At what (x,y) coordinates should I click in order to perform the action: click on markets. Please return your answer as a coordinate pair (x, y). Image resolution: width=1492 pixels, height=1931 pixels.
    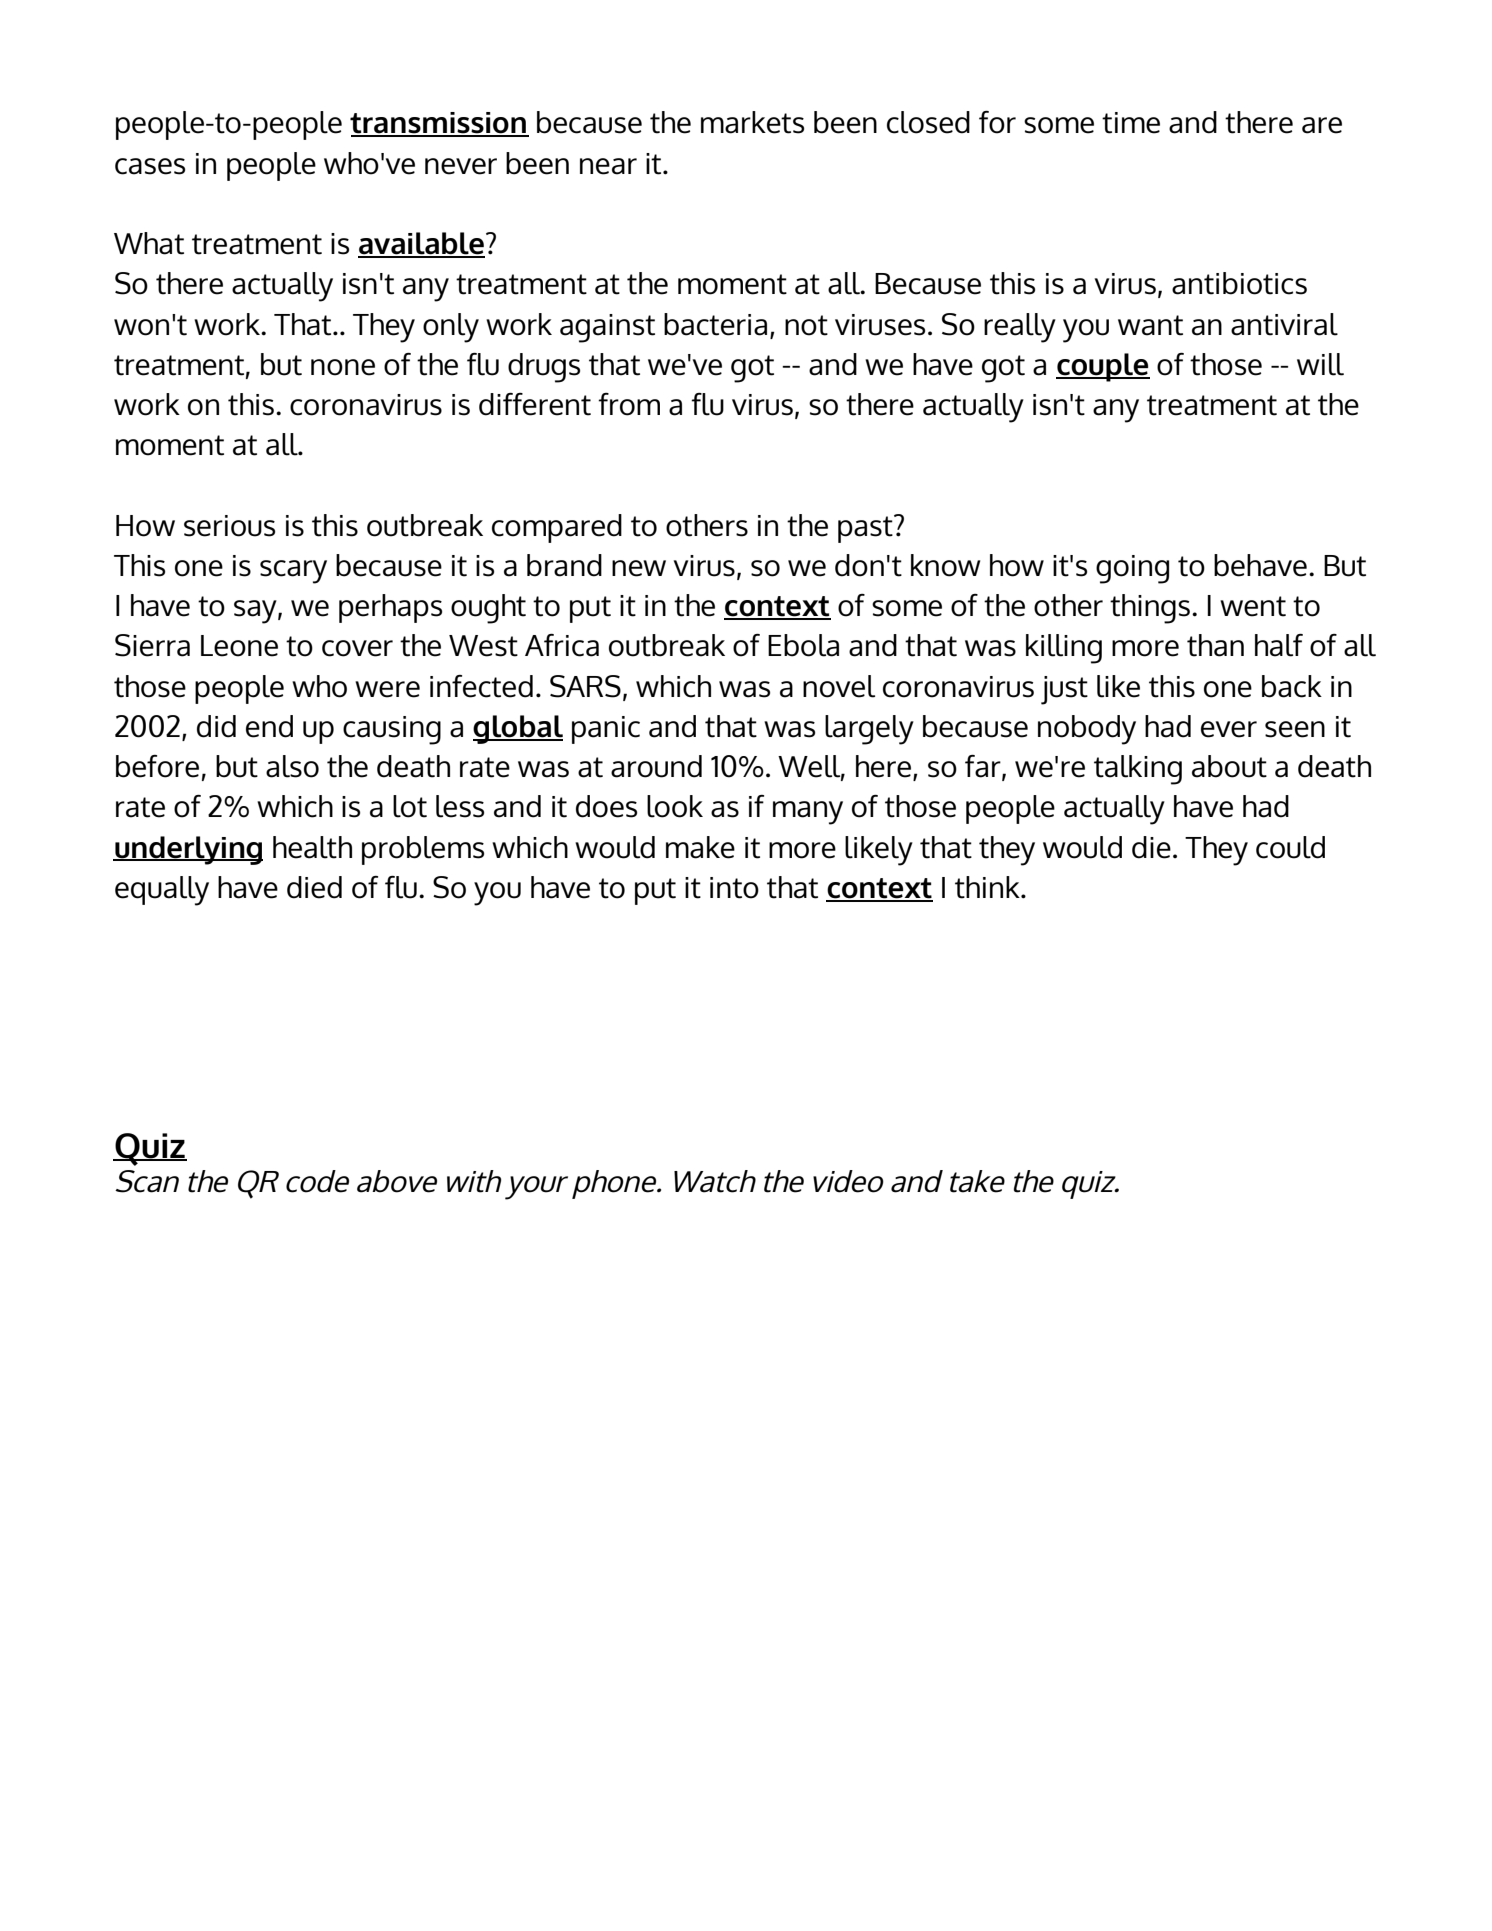
    Looking at the image, I should click on (752, 122).
